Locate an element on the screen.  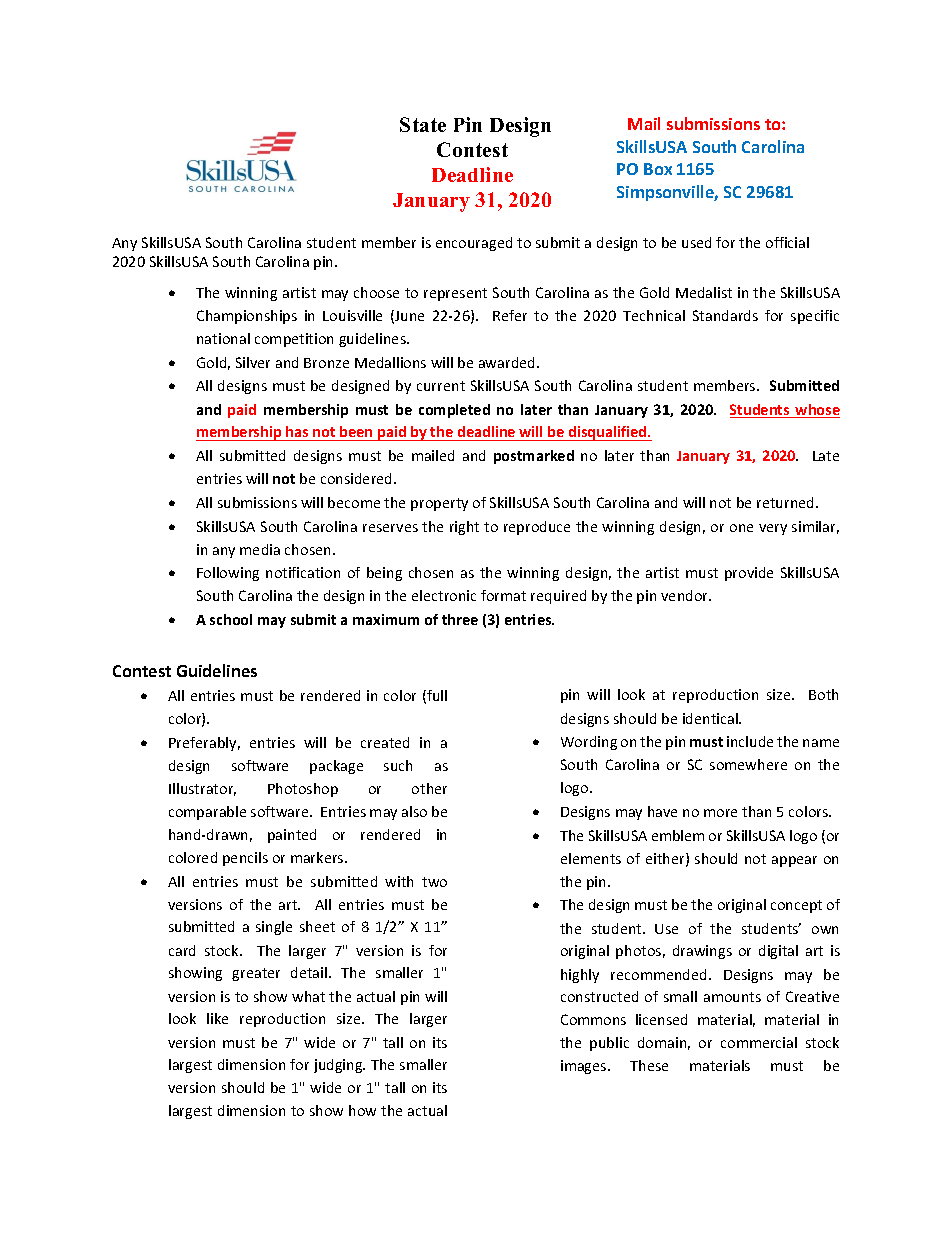
has is located at coordinates (297, 433).
